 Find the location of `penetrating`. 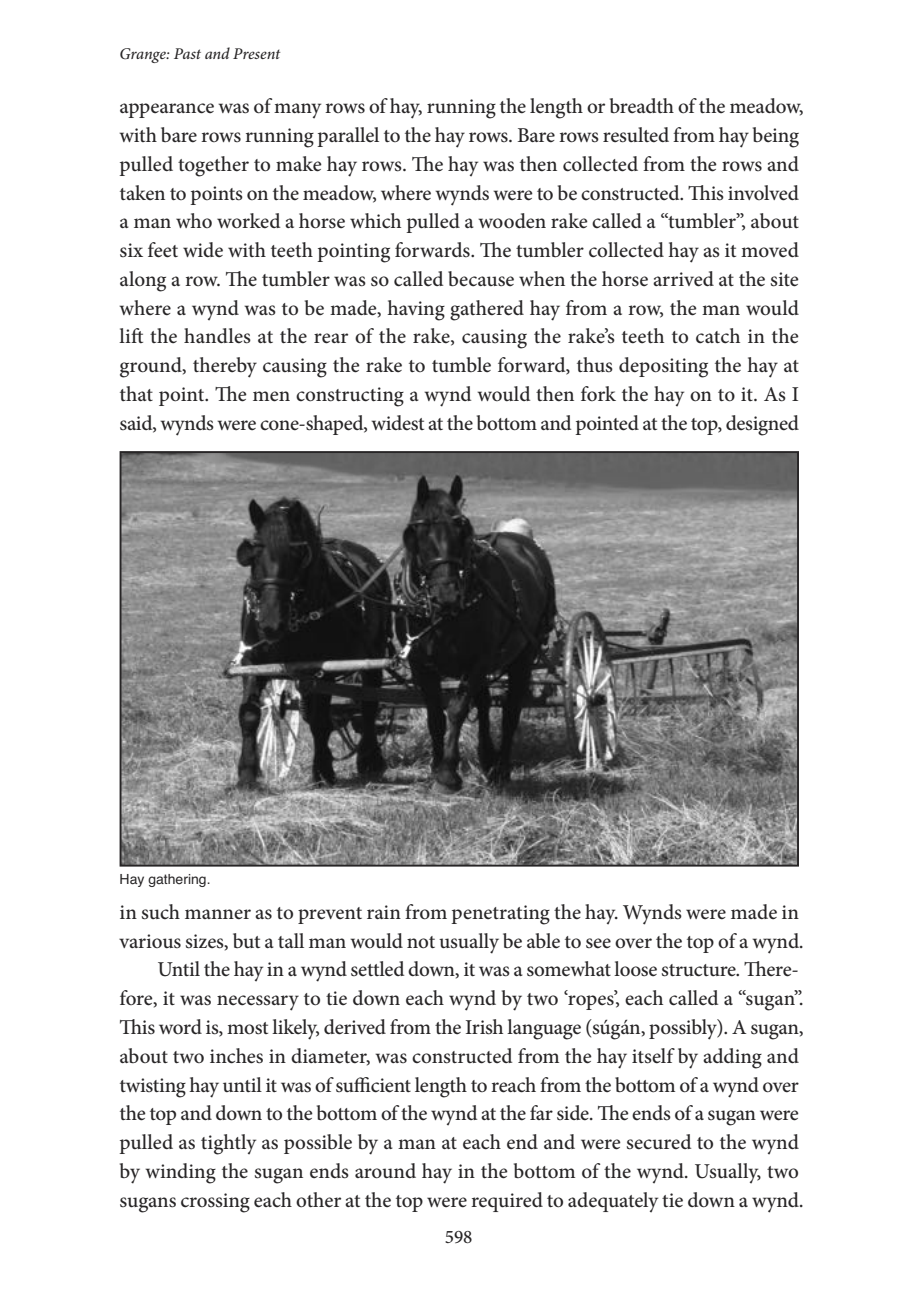

penetrating is located at coordinates (500, 915).
